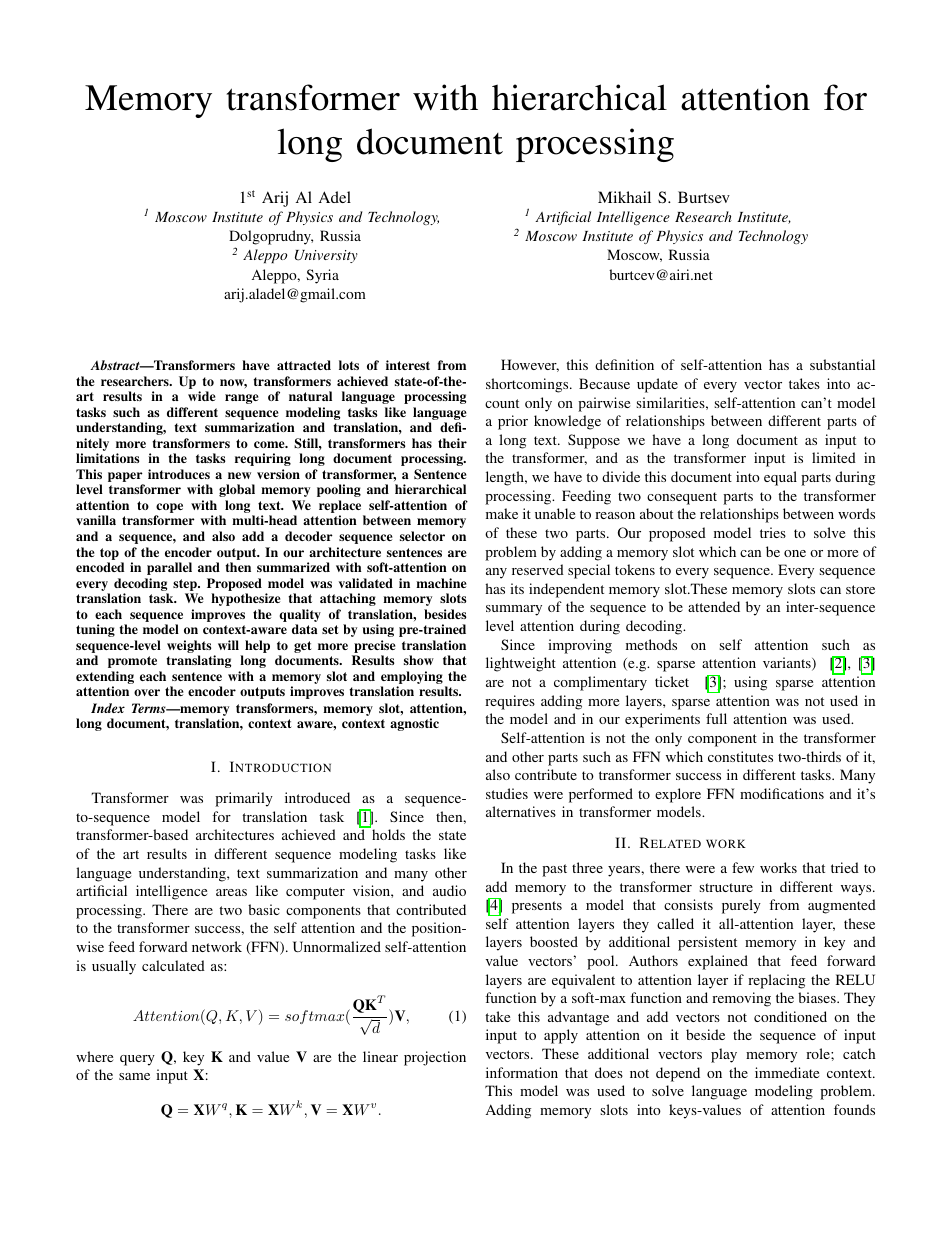  What do you see at coordinates (842, 364) in the document?
I see `substantial` at bounding box center [842, 364].
